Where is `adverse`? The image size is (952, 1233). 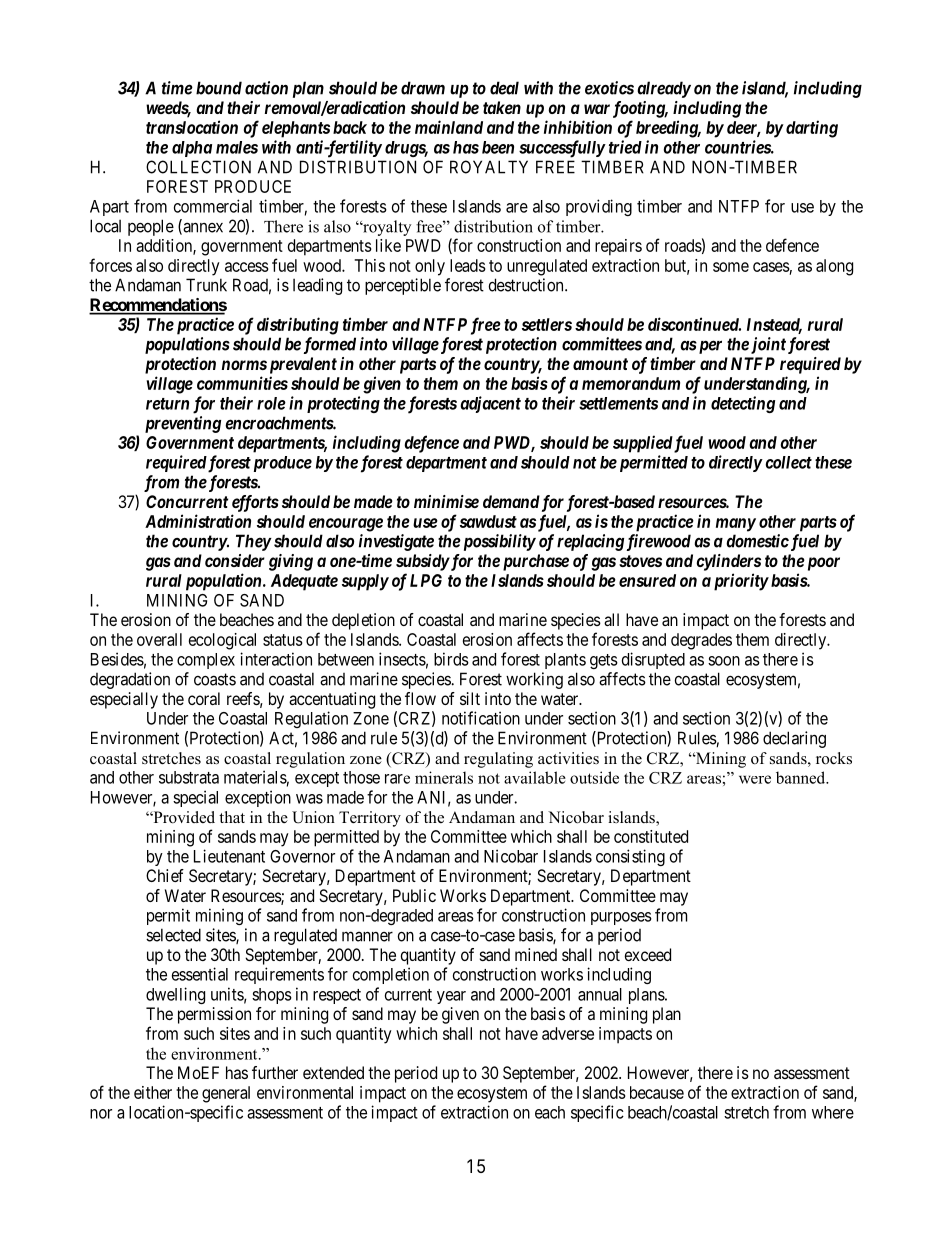
adverse is located at coordinates (568, 1033).
